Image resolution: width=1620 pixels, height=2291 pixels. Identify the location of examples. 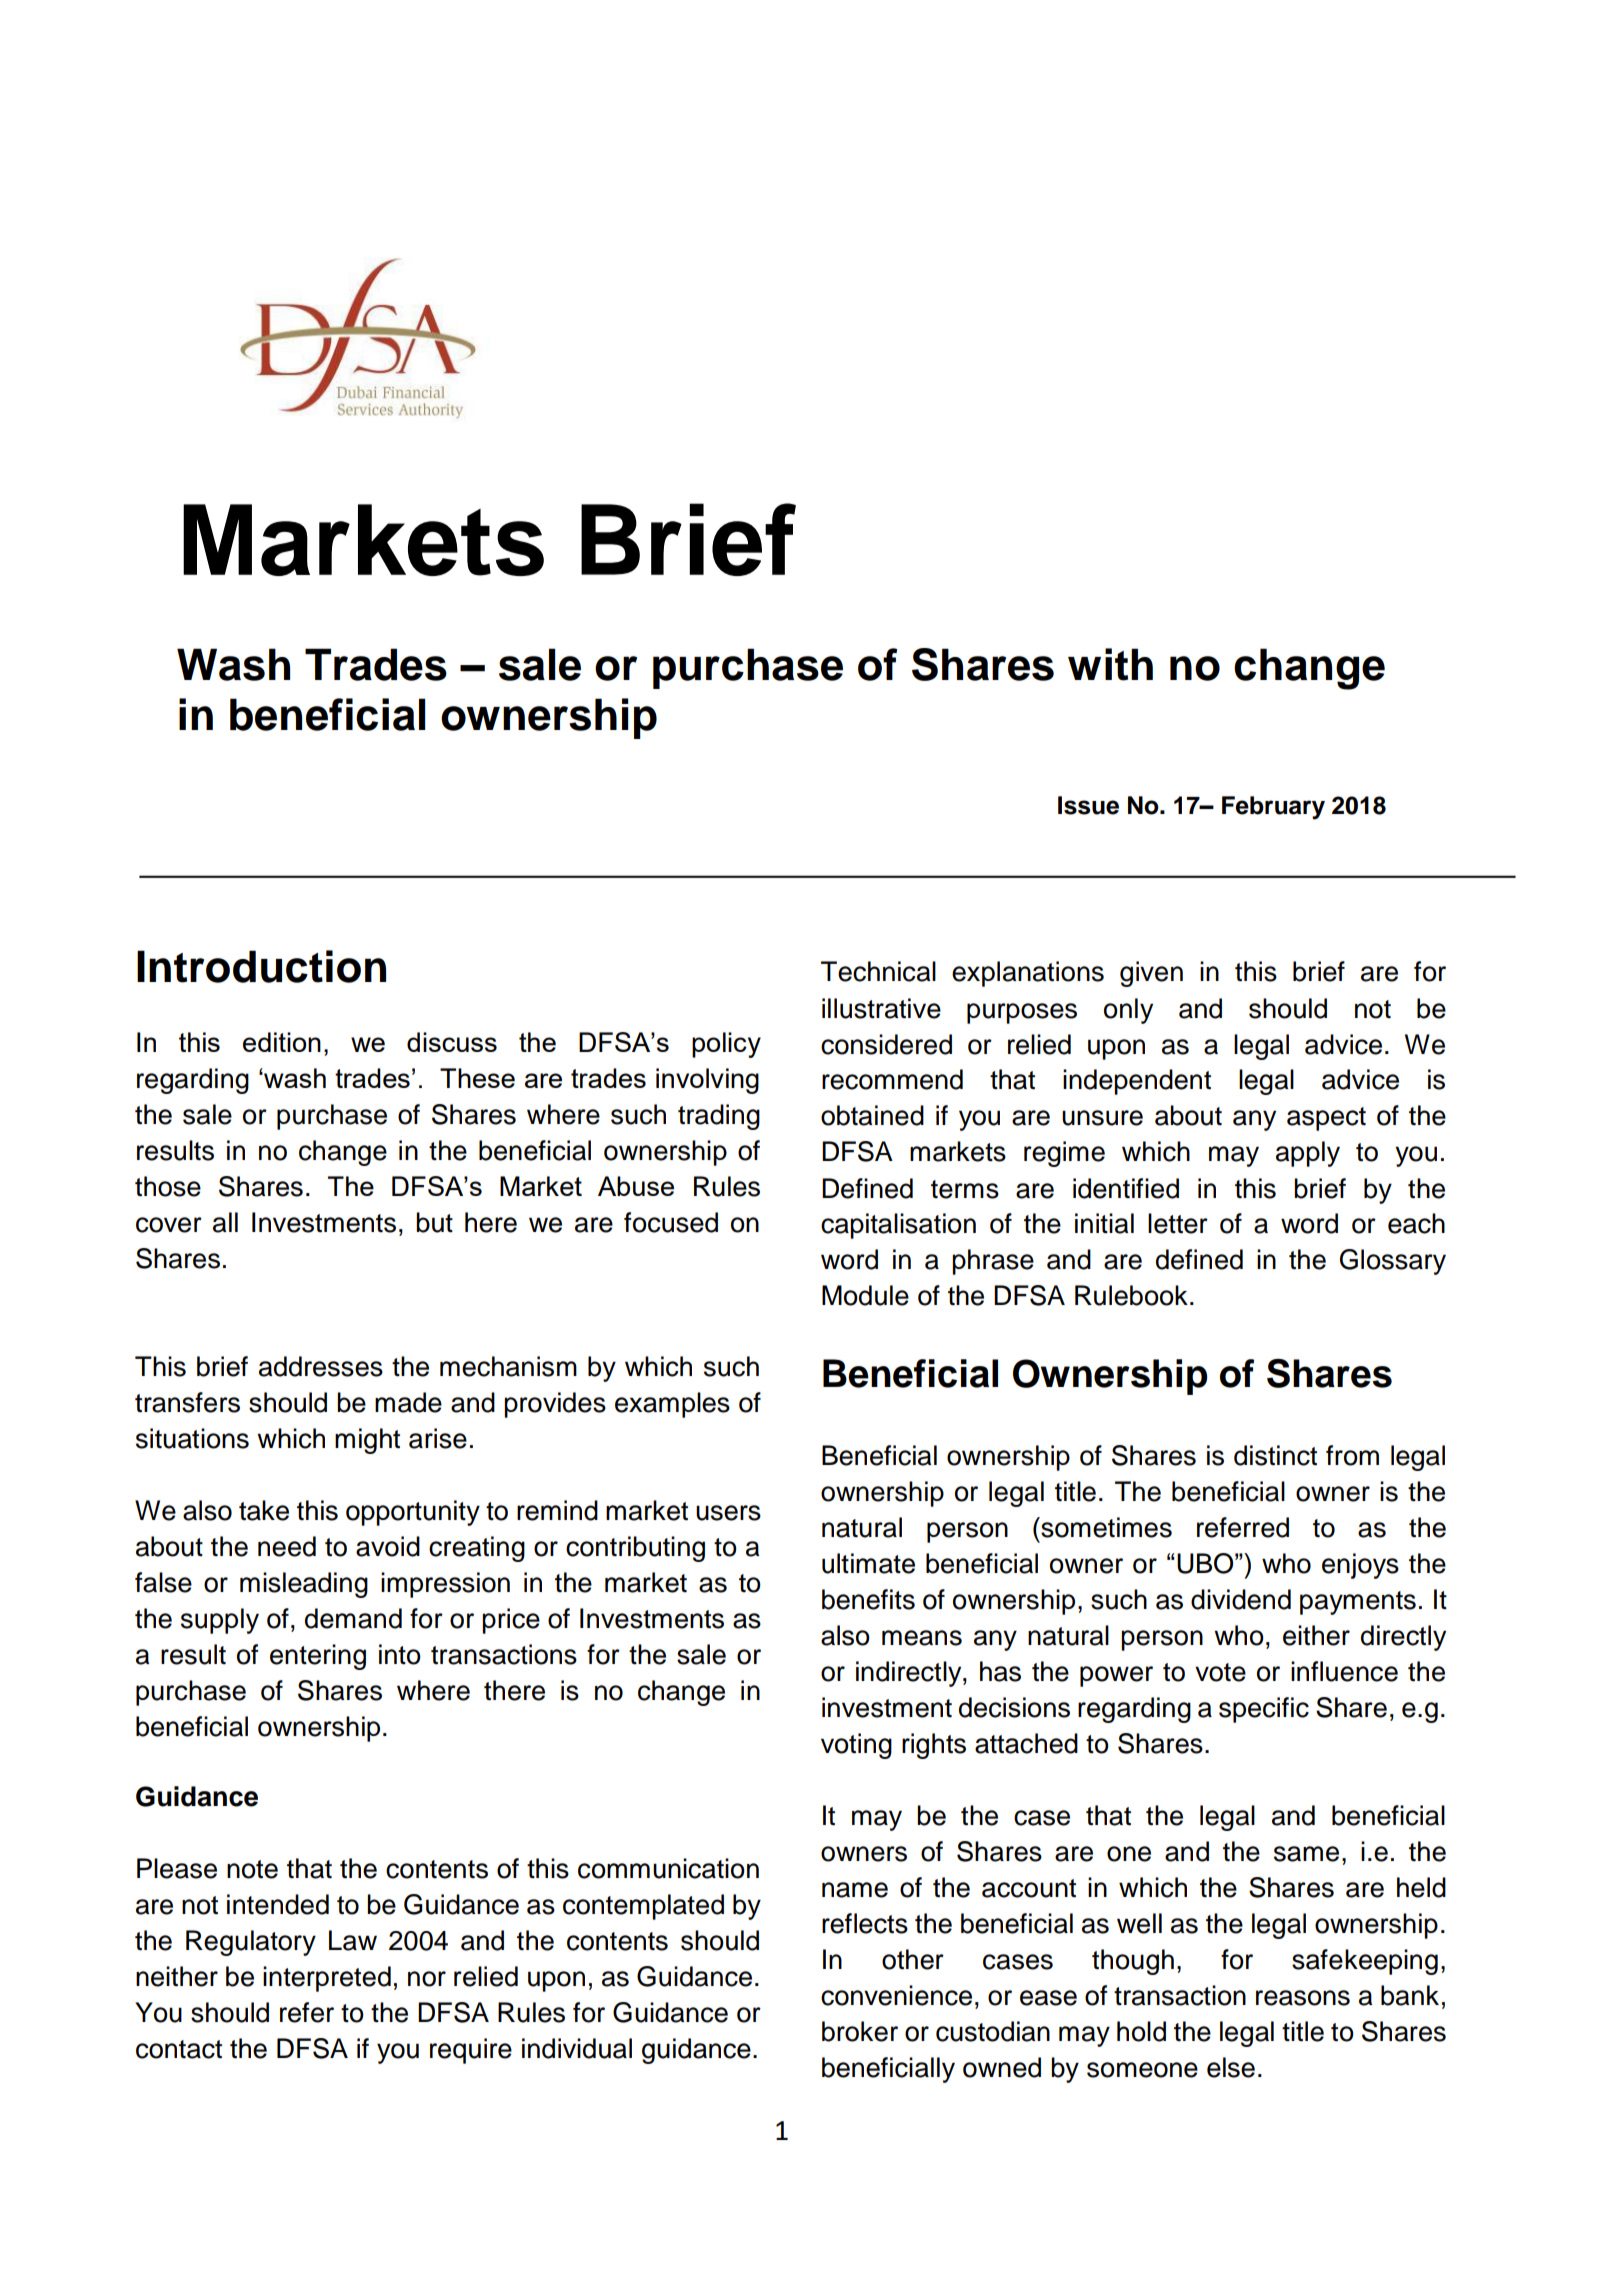
(672, 1405).
